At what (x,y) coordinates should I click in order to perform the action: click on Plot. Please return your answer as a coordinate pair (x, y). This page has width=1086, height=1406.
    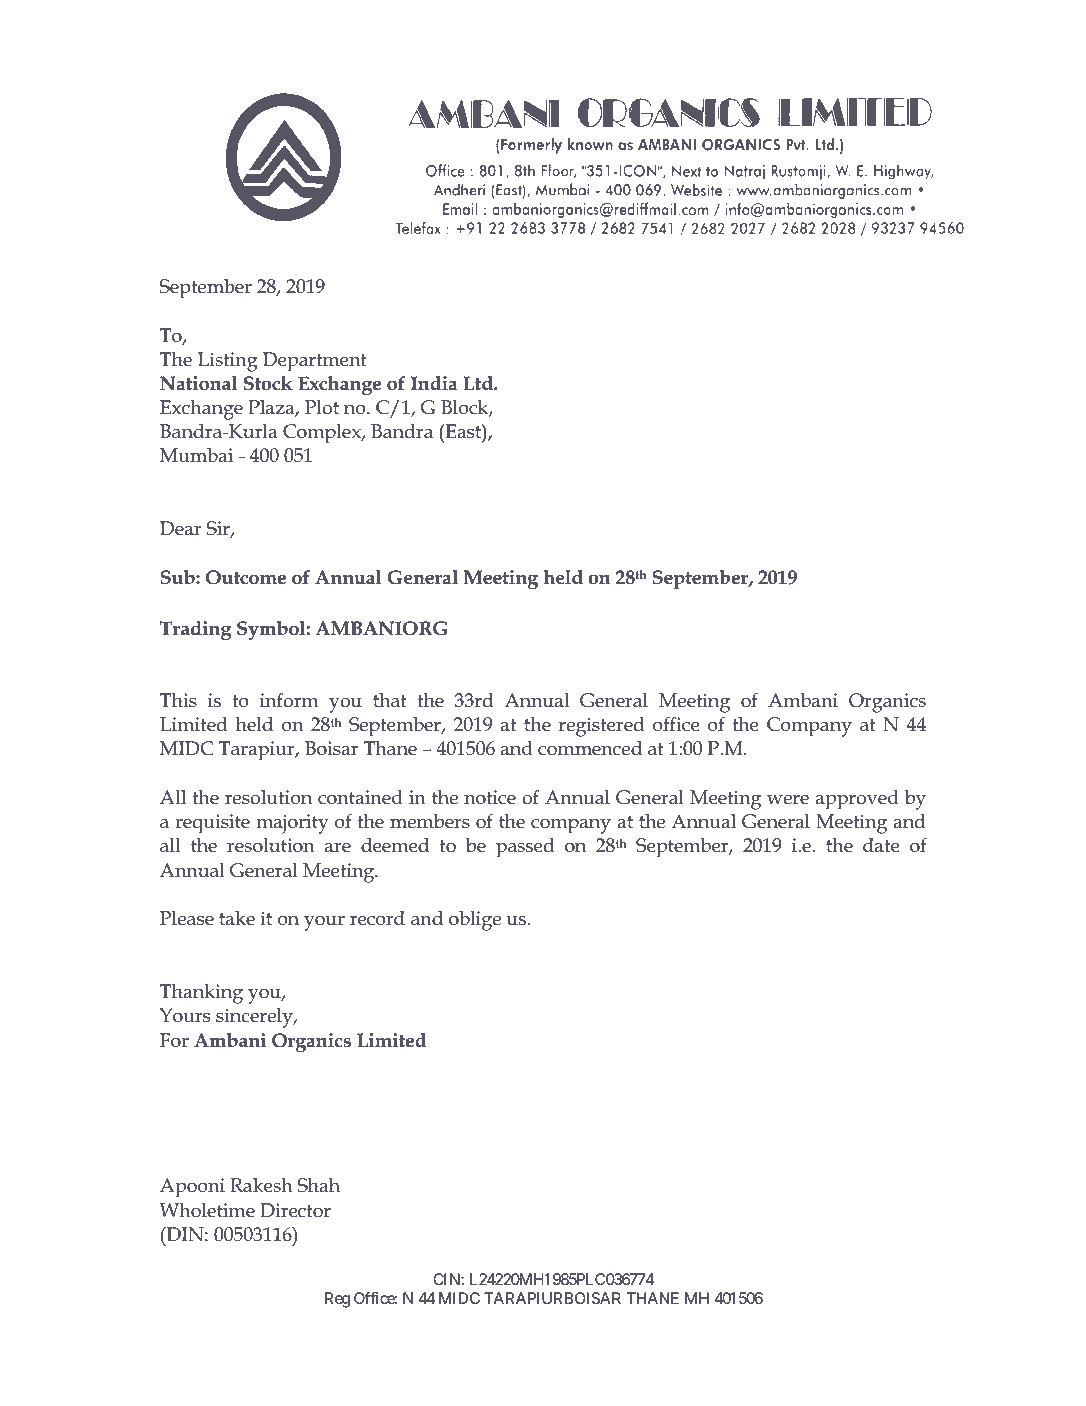
    Looking at the image, I should click on (322, 407).
